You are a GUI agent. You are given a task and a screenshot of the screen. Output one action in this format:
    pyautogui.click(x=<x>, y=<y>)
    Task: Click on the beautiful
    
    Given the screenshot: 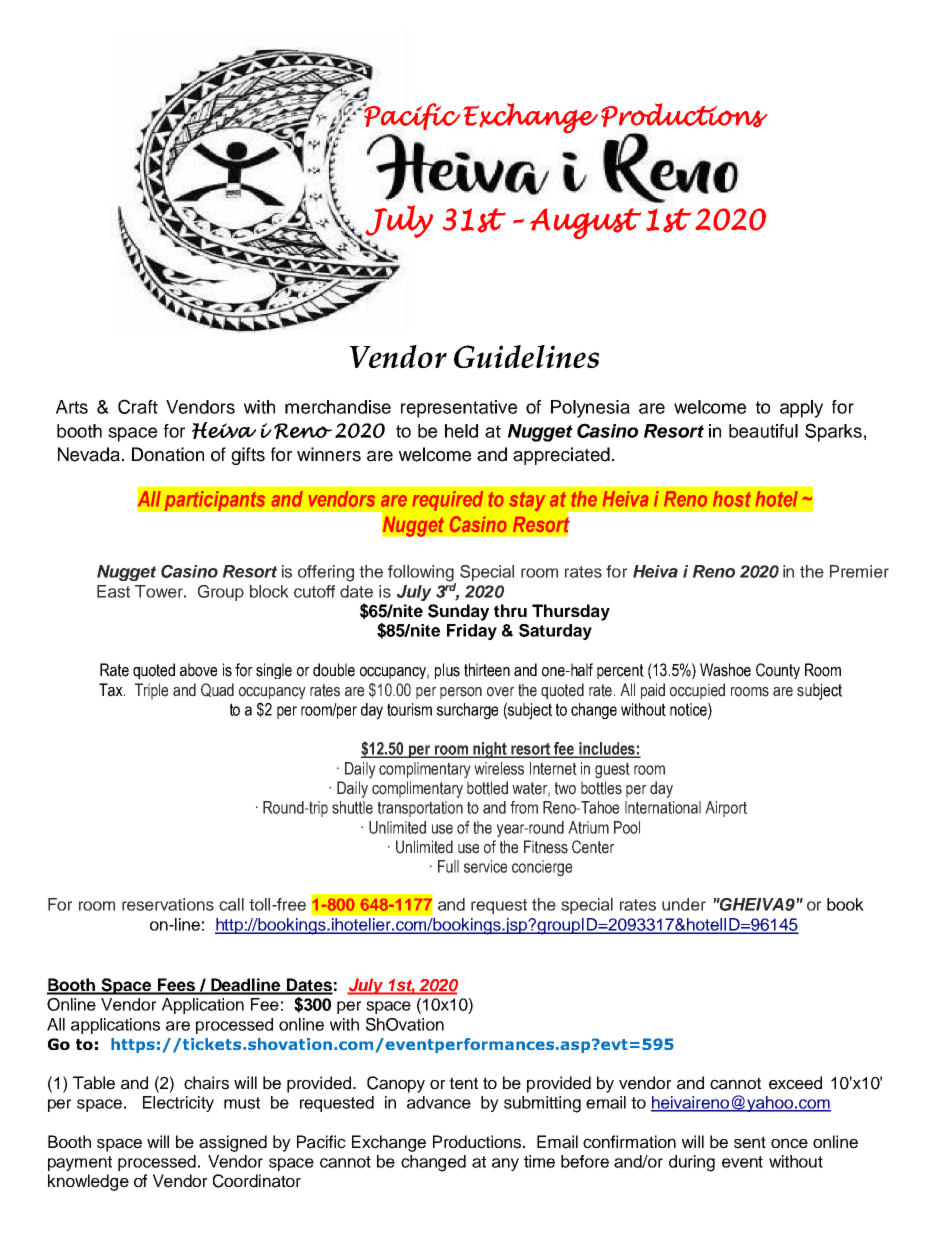 What is the action you would take?
    pyautogui.click(x=763, y=431)
